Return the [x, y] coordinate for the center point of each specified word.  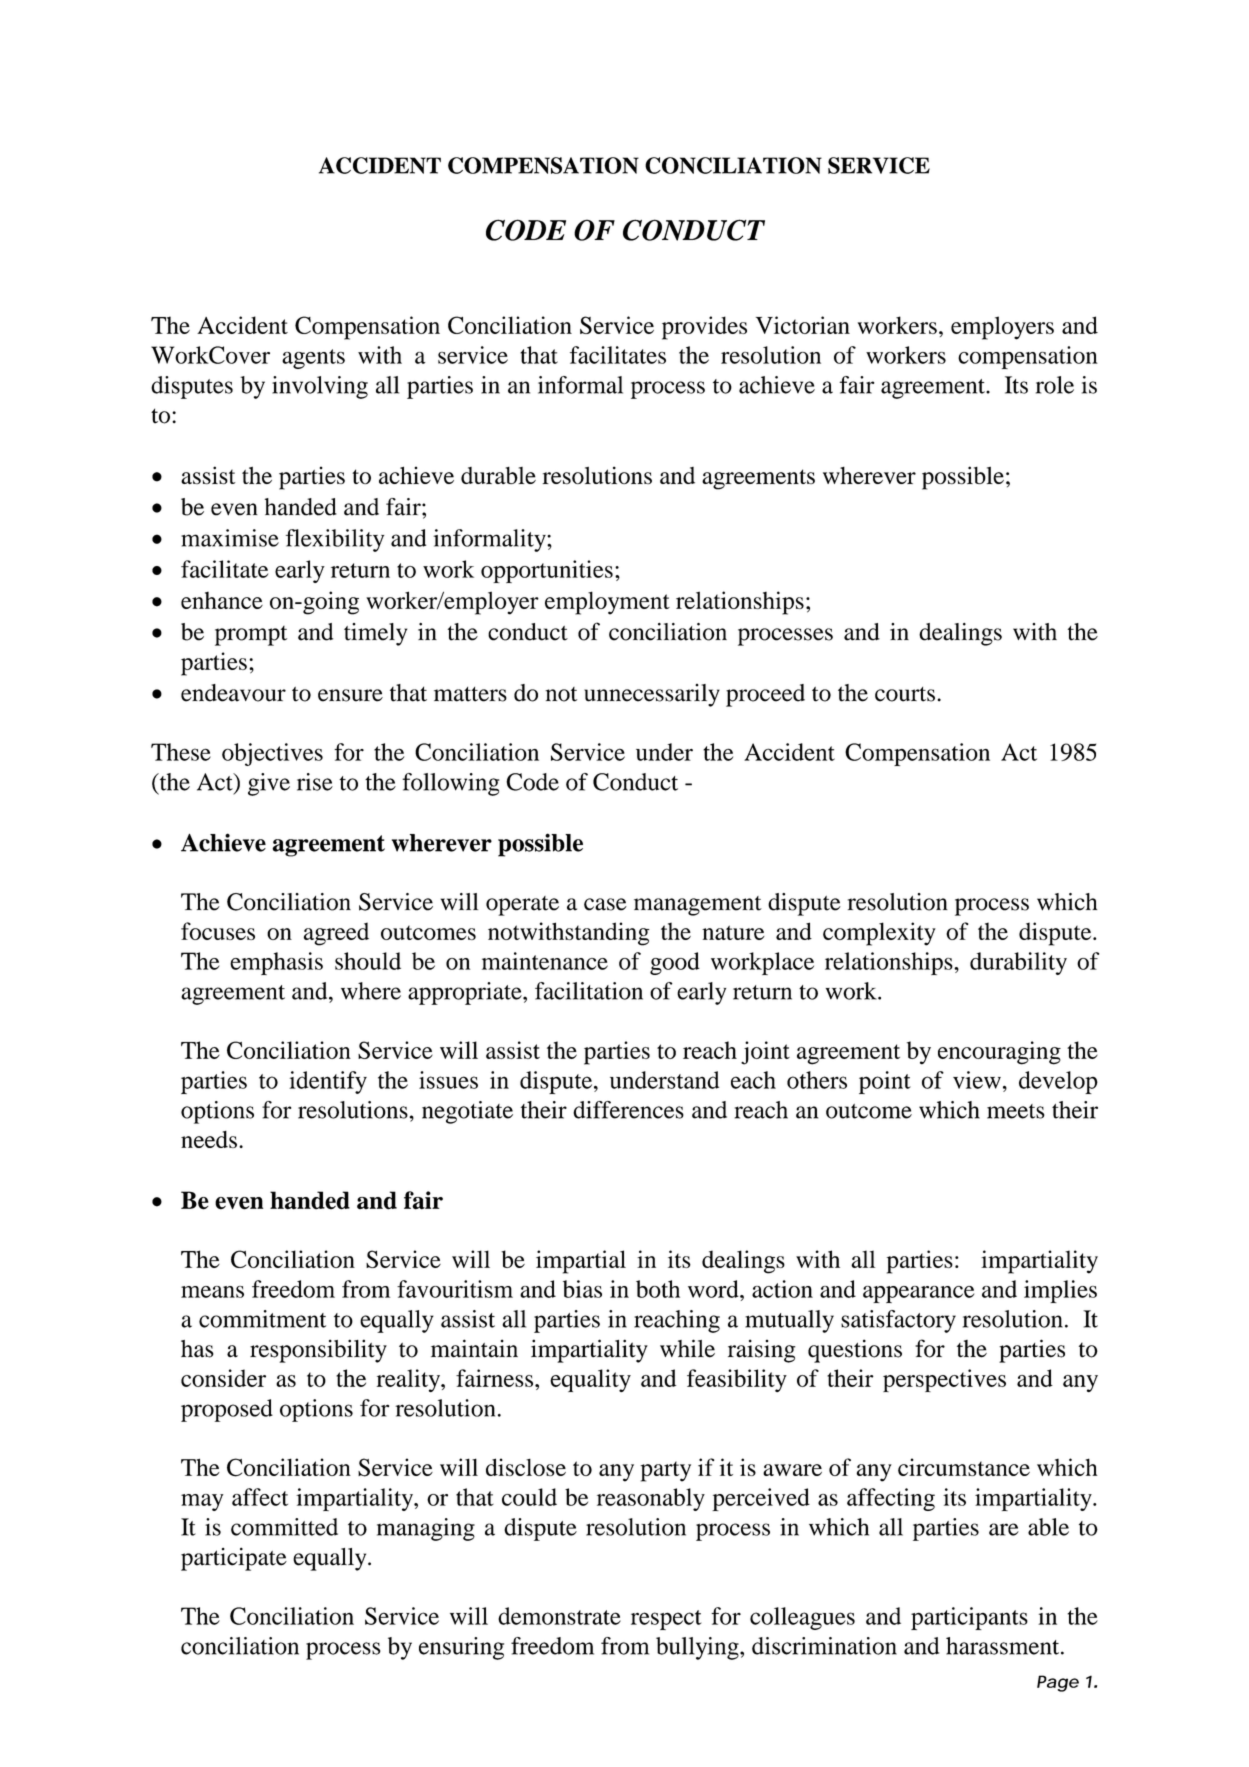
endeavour [233, 693]
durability [1018, 963]
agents [313, 359]
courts [905, 694]
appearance [918, 1294]
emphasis [276, 963]
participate [234, 1559]
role [1055, 385]
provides [704, 328]
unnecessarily [652, 695]
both [658, 1289]
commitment [262, 1319]
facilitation [589, 991]
